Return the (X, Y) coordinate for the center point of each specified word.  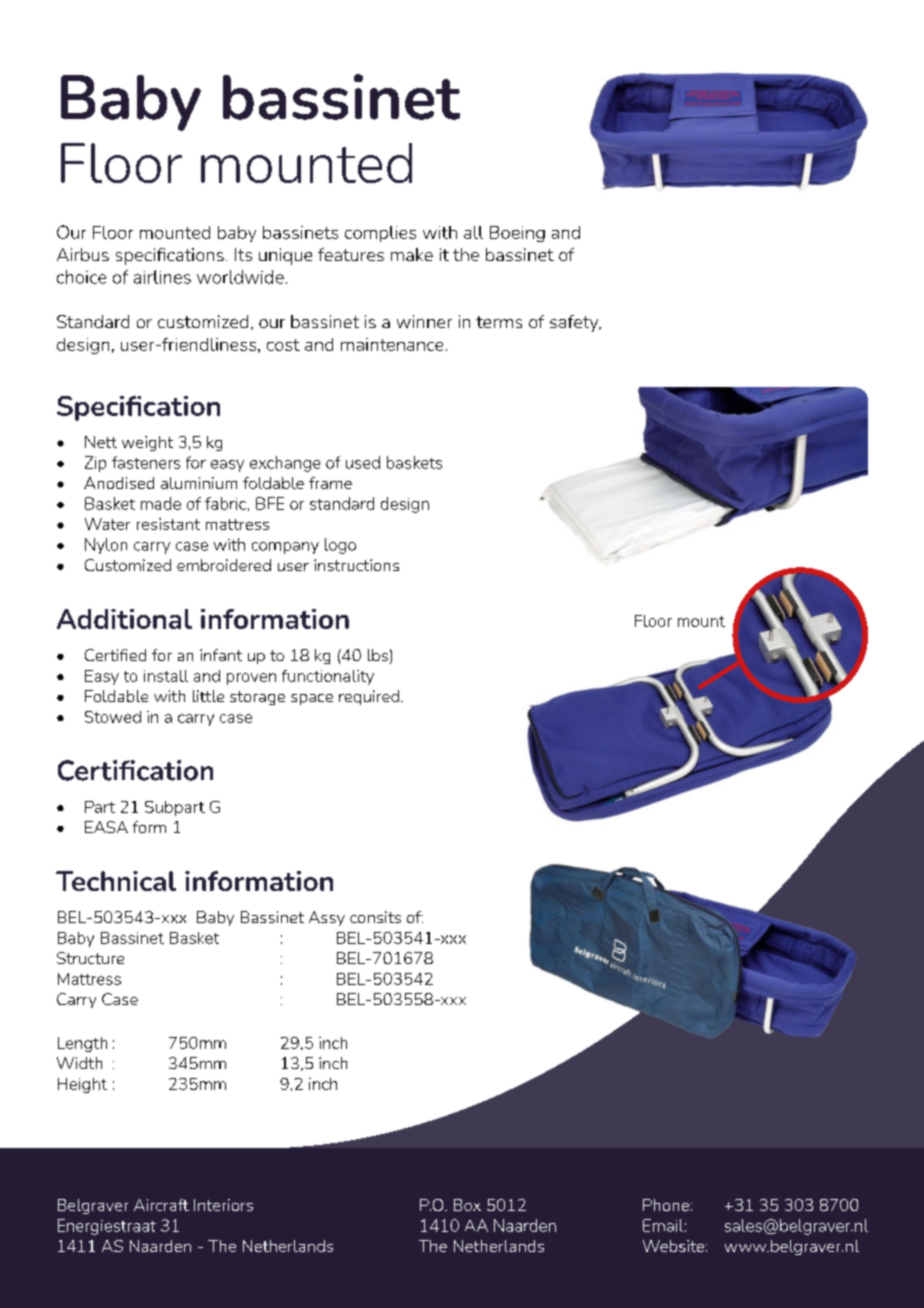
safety (575, 323)
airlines (162, 277)
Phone (666, 1205)
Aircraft (161, 1205)
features (351, 254)
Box (467, 1205)
